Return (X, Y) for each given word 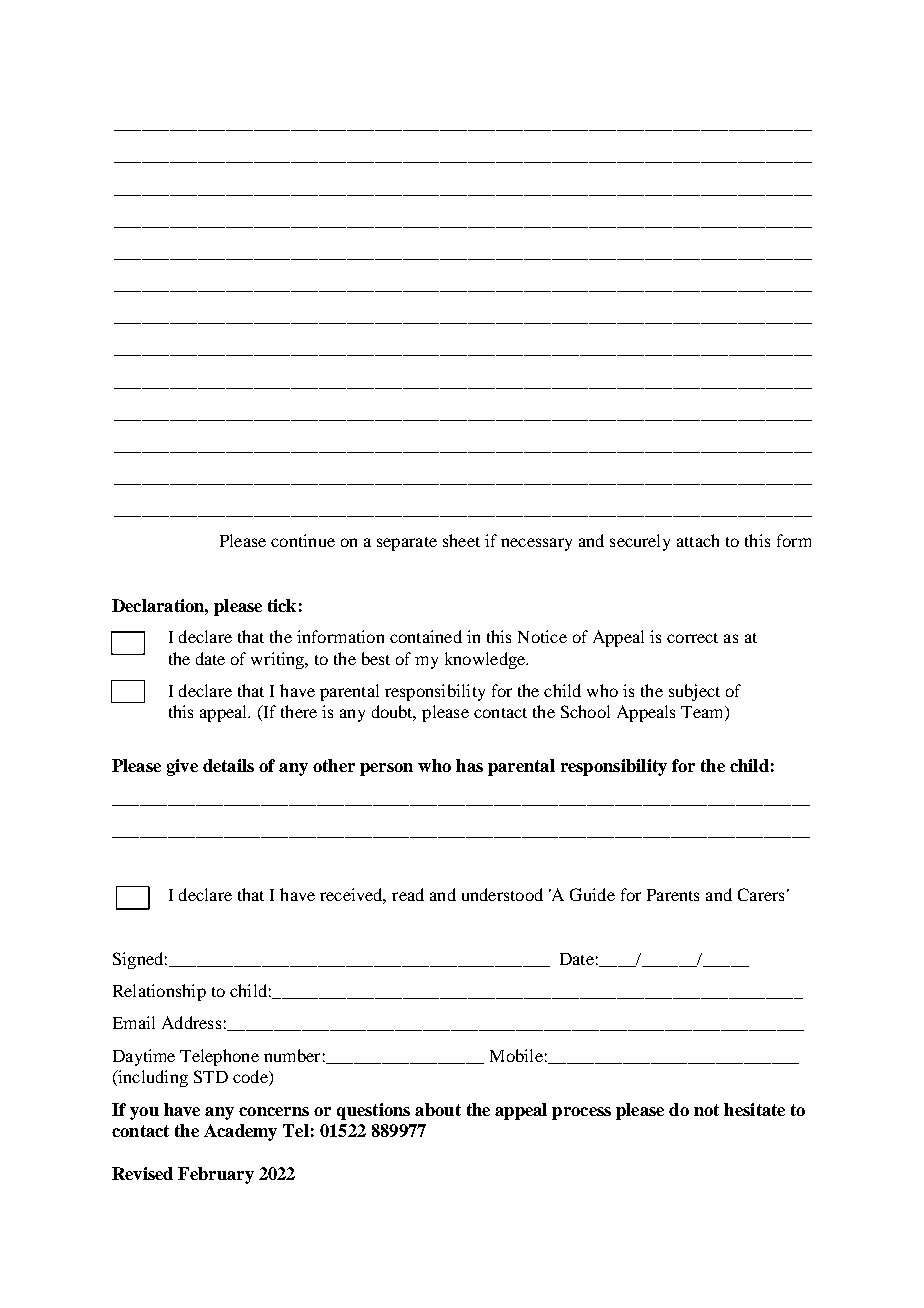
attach (698, 540)
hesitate (754, 1109)
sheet (461, 540)
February (216, 1175)
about (438, 1109)
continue (303, 540)
